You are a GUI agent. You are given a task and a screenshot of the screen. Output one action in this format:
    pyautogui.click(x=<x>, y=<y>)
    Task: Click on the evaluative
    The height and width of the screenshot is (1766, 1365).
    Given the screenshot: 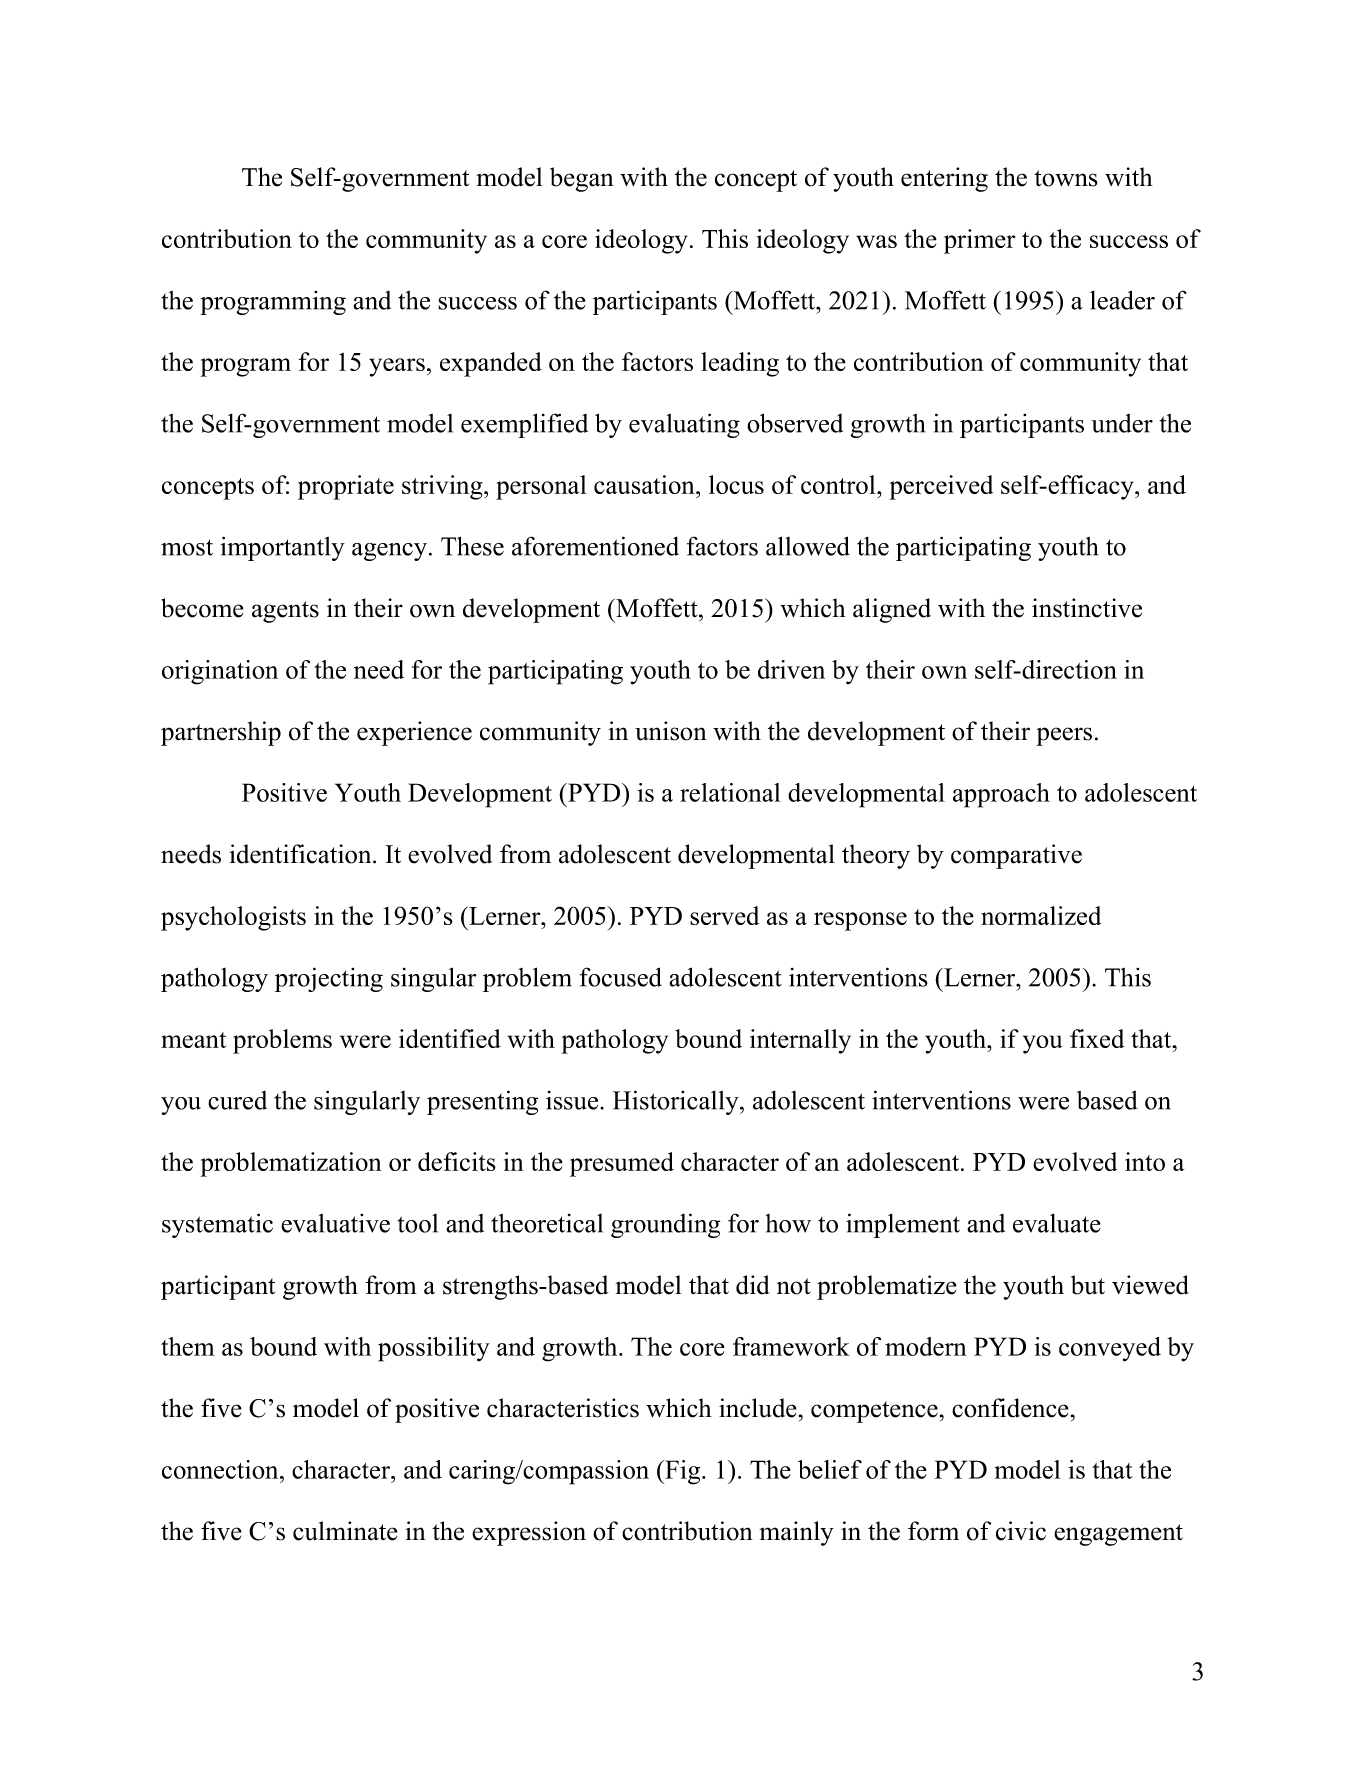 What is the action you would take?
    pyautogui.click(x=335, y=1223)
